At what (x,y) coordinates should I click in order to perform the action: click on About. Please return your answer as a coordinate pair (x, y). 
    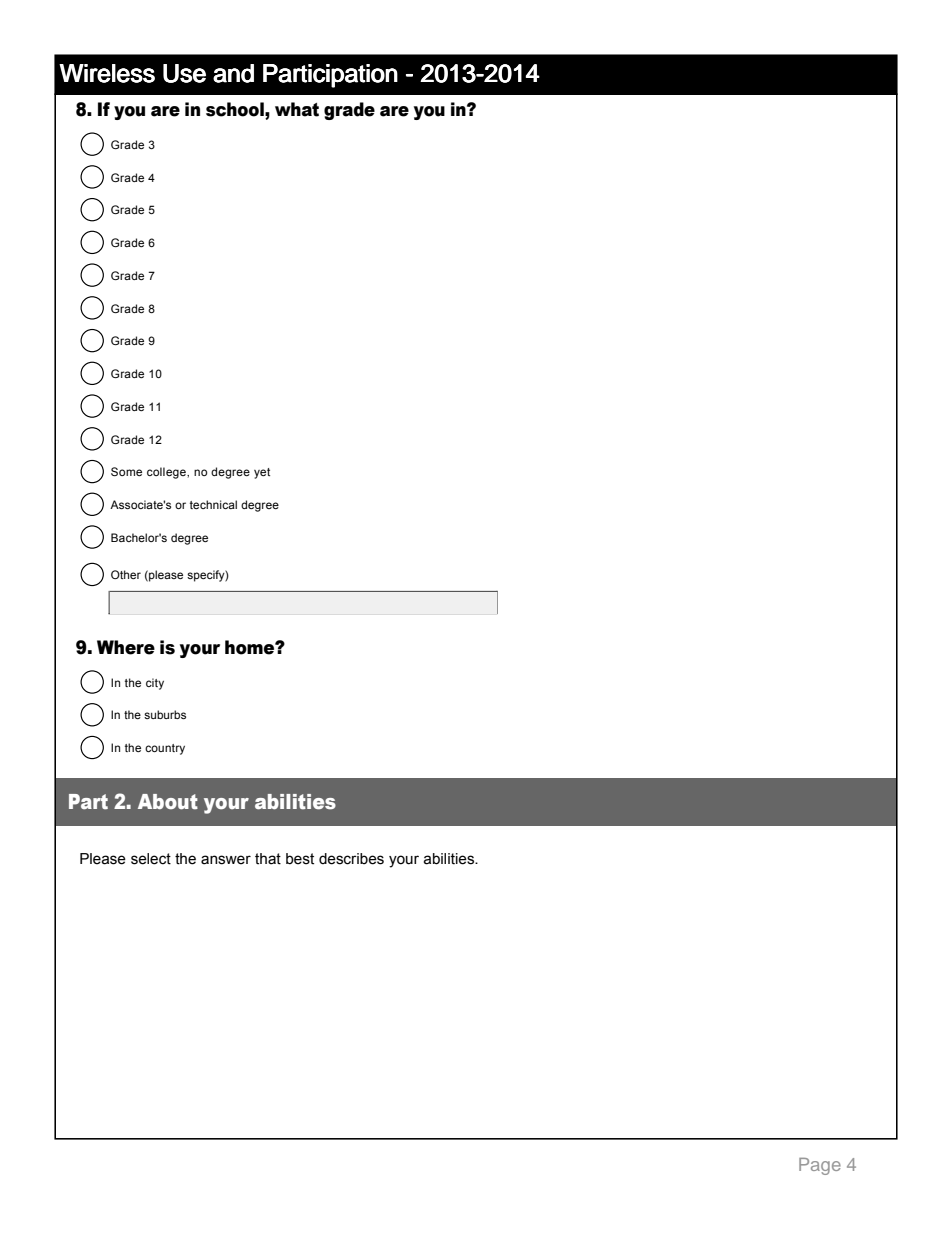
    Looking at the image, I should click on (168, 802).
